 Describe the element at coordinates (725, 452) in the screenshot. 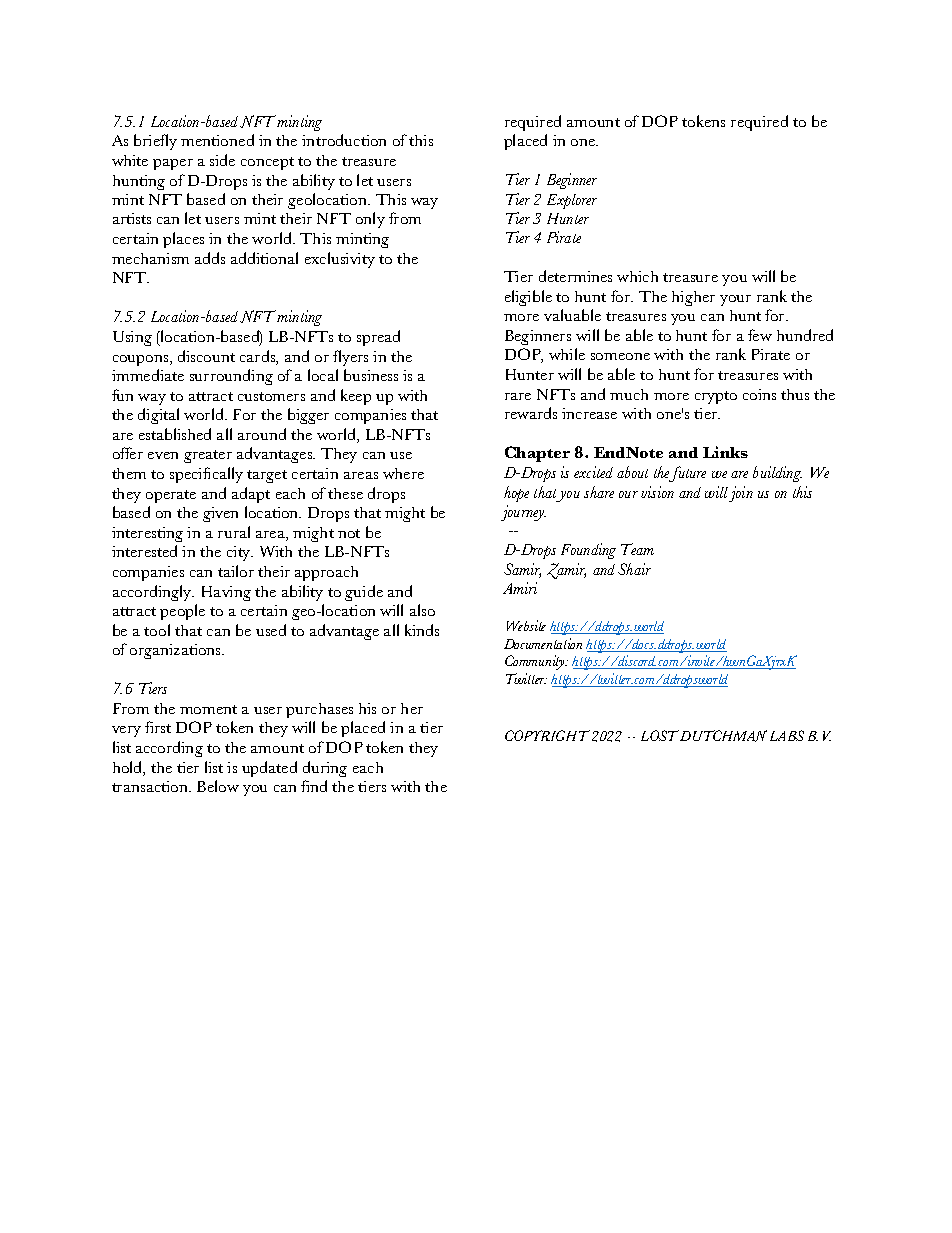

I see `Links` at that location.
